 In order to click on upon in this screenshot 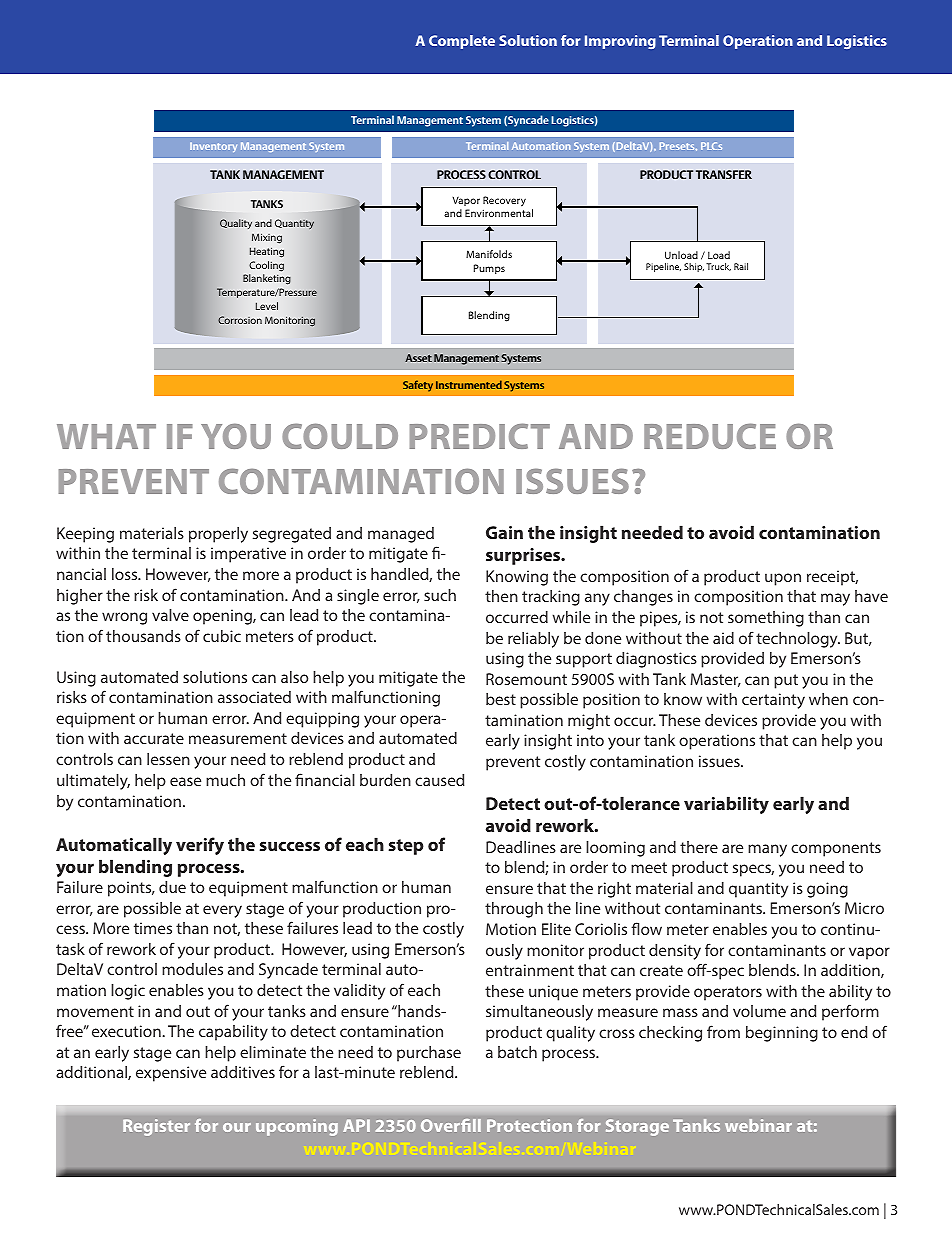, I will do `click(783, 579)`.
